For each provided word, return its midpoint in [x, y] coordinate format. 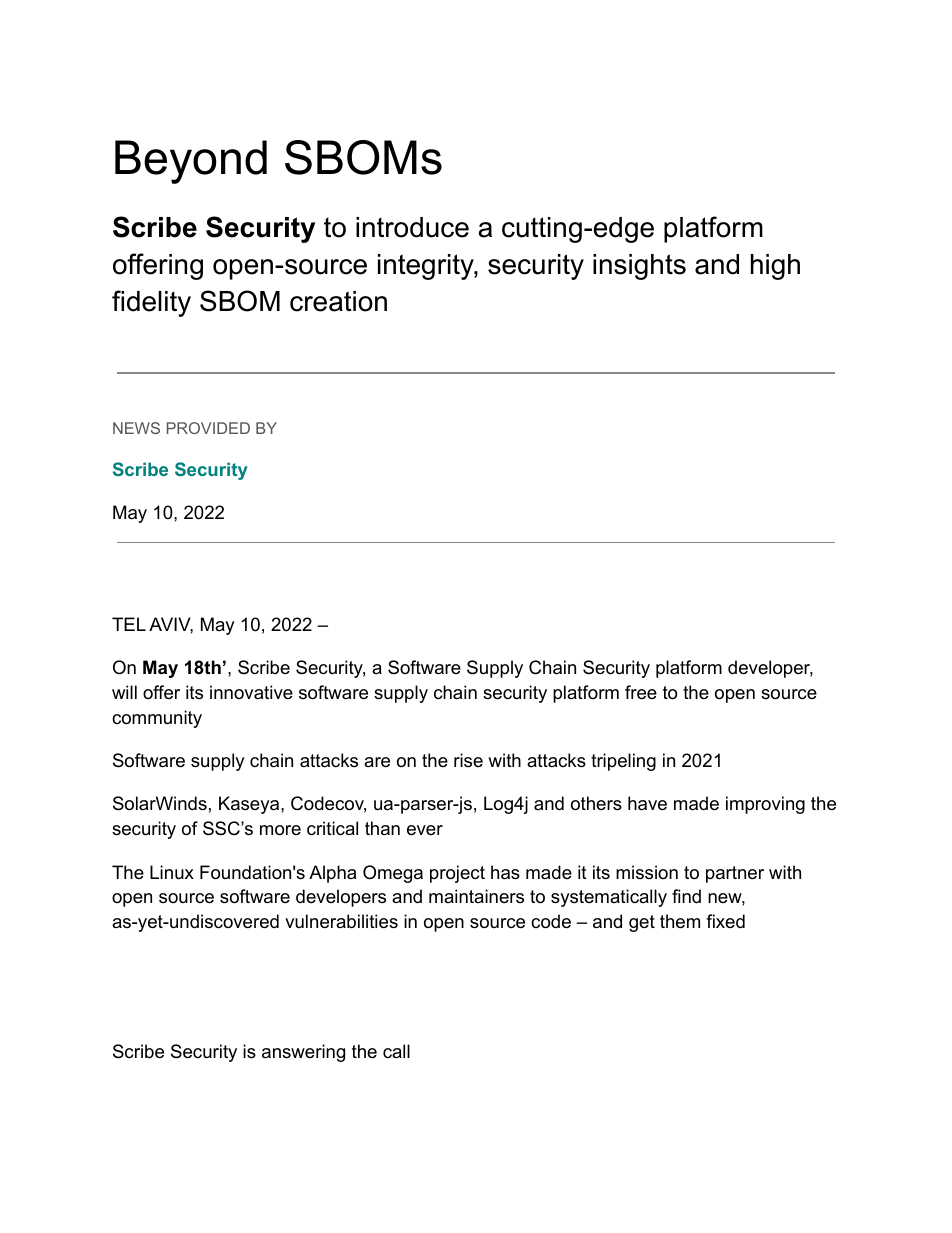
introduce [412, 227]
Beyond [191, 162]
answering [303, 1053]
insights [639, 267]
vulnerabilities [341, 921]
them [680, 921]
